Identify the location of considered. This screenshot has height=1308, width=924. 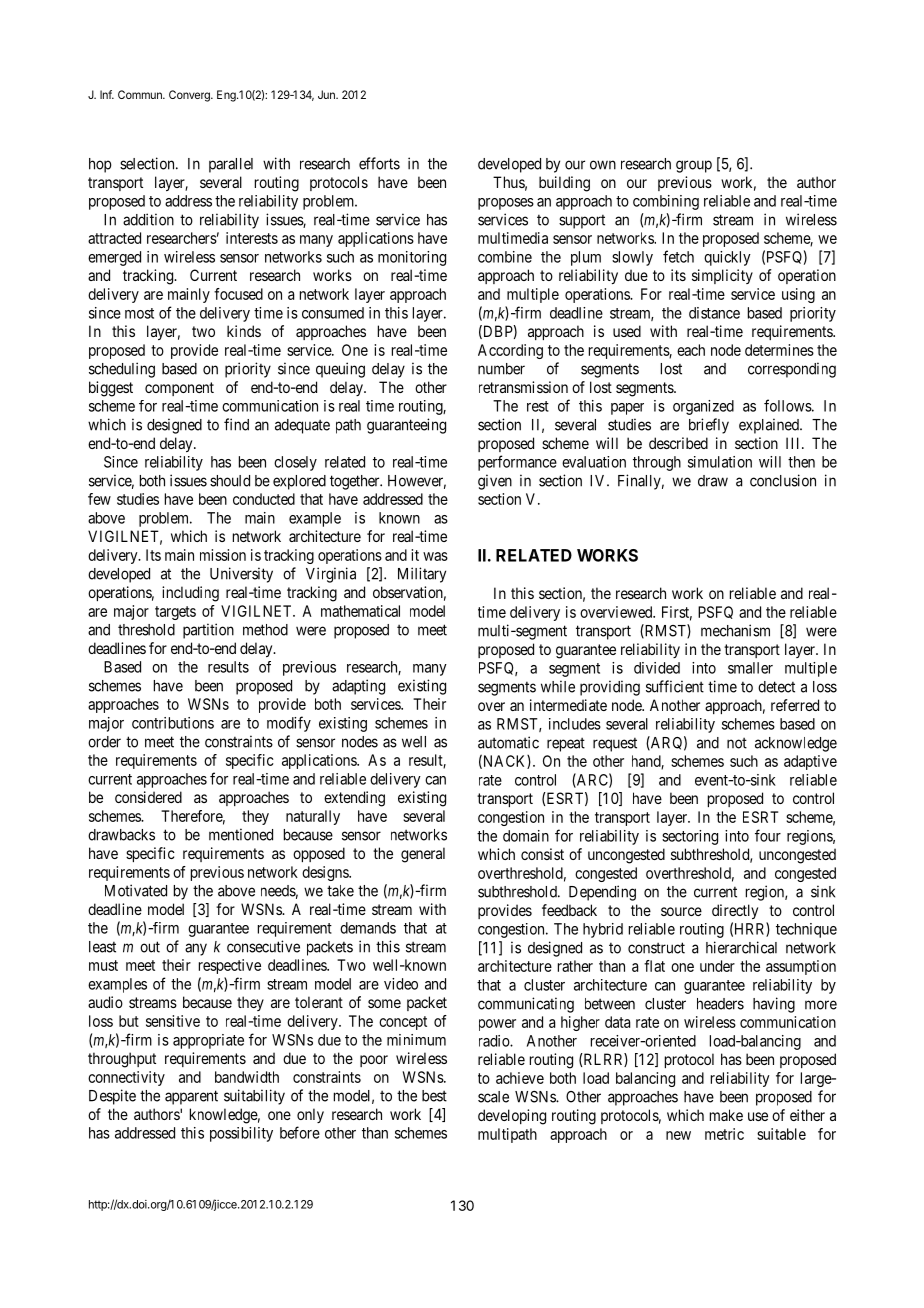
(148, 797).
